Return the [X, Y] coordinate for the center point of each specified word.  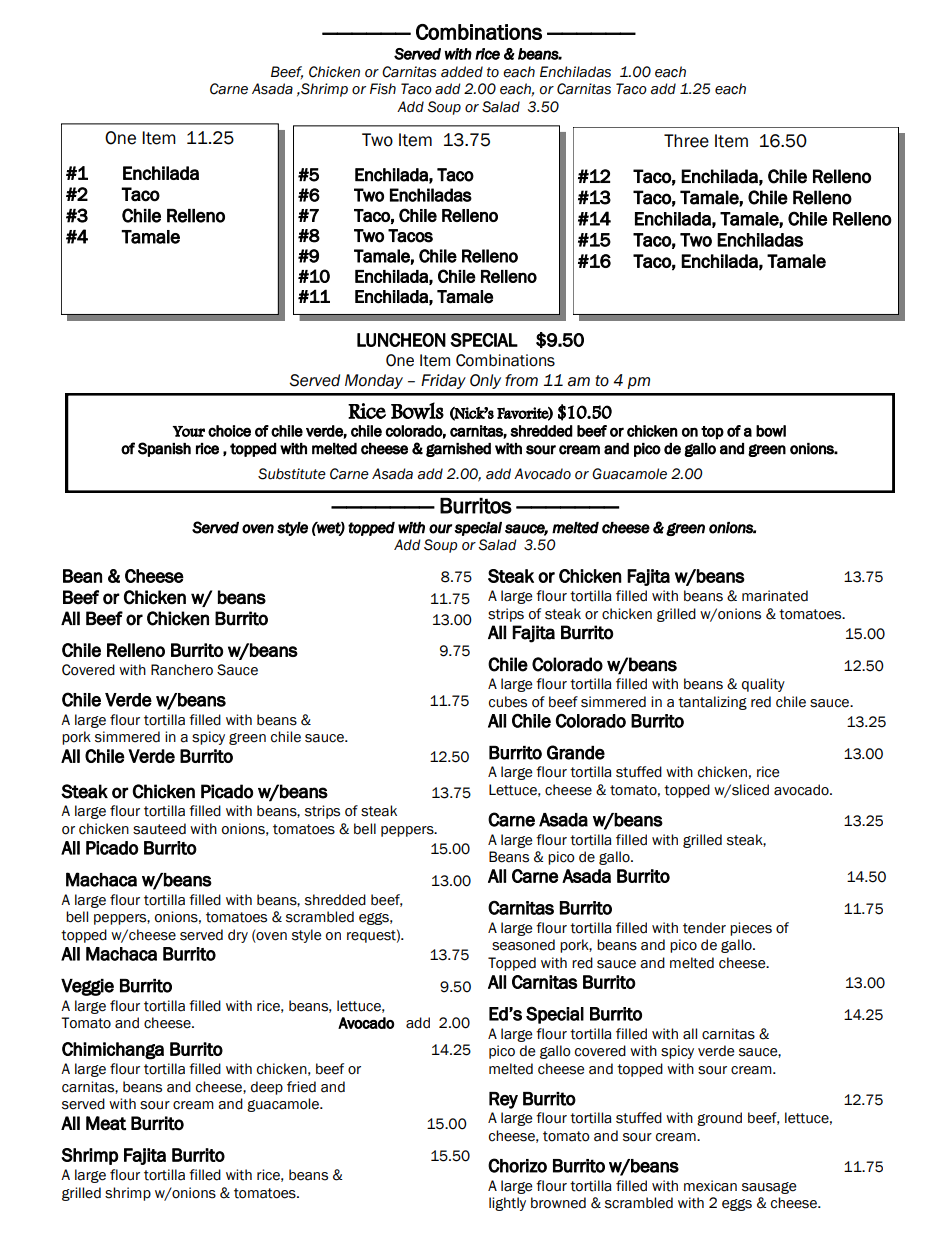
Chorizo [517, 1165]
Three [686, 141]
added [462, 72]
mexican [710, 1186]
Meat [106, 1123]
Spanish [164, 449]
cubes [508, 702]
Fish [383, 89]
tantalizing [712, 703]
